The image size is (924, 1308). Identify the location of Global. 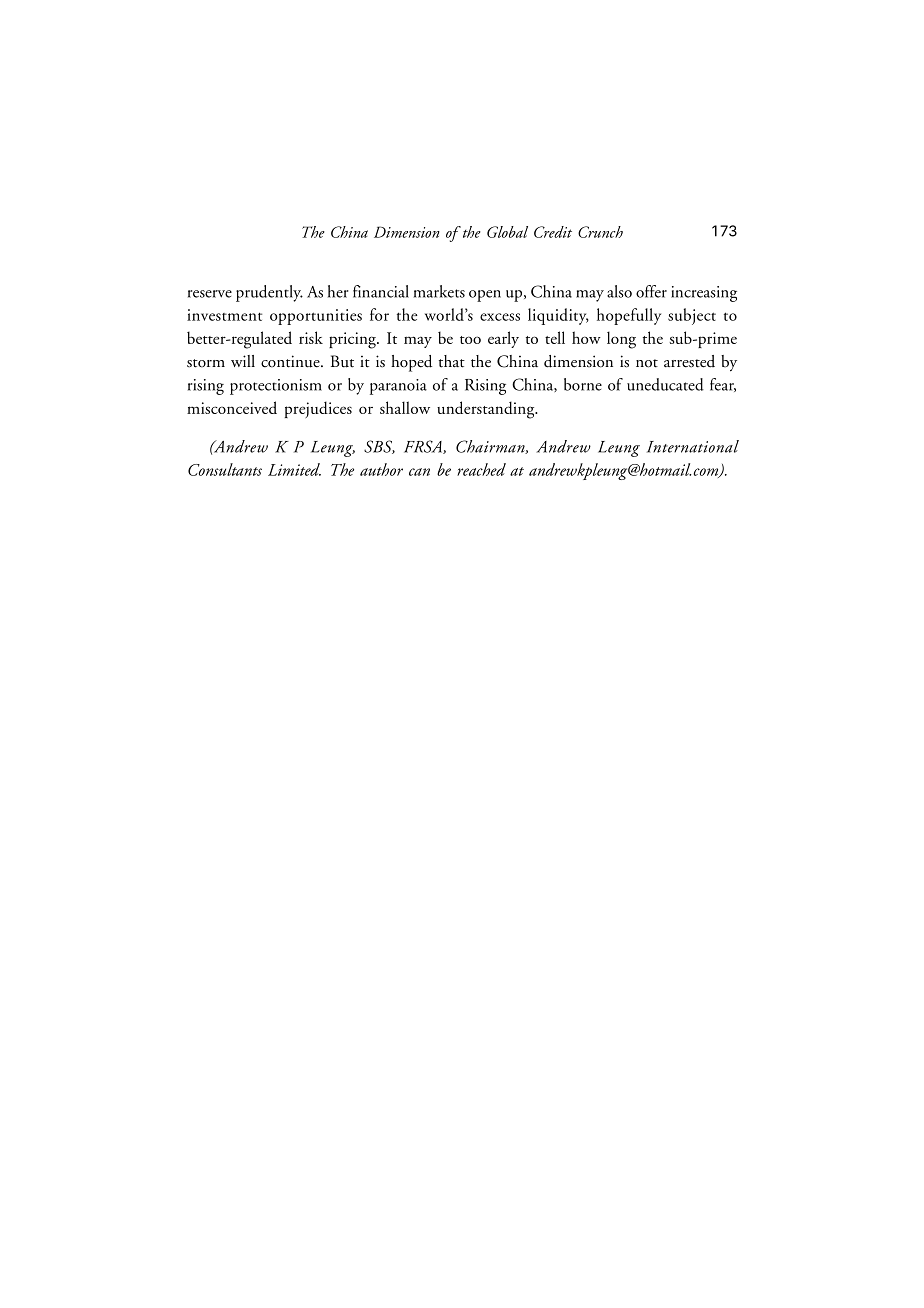
(507, 232).
